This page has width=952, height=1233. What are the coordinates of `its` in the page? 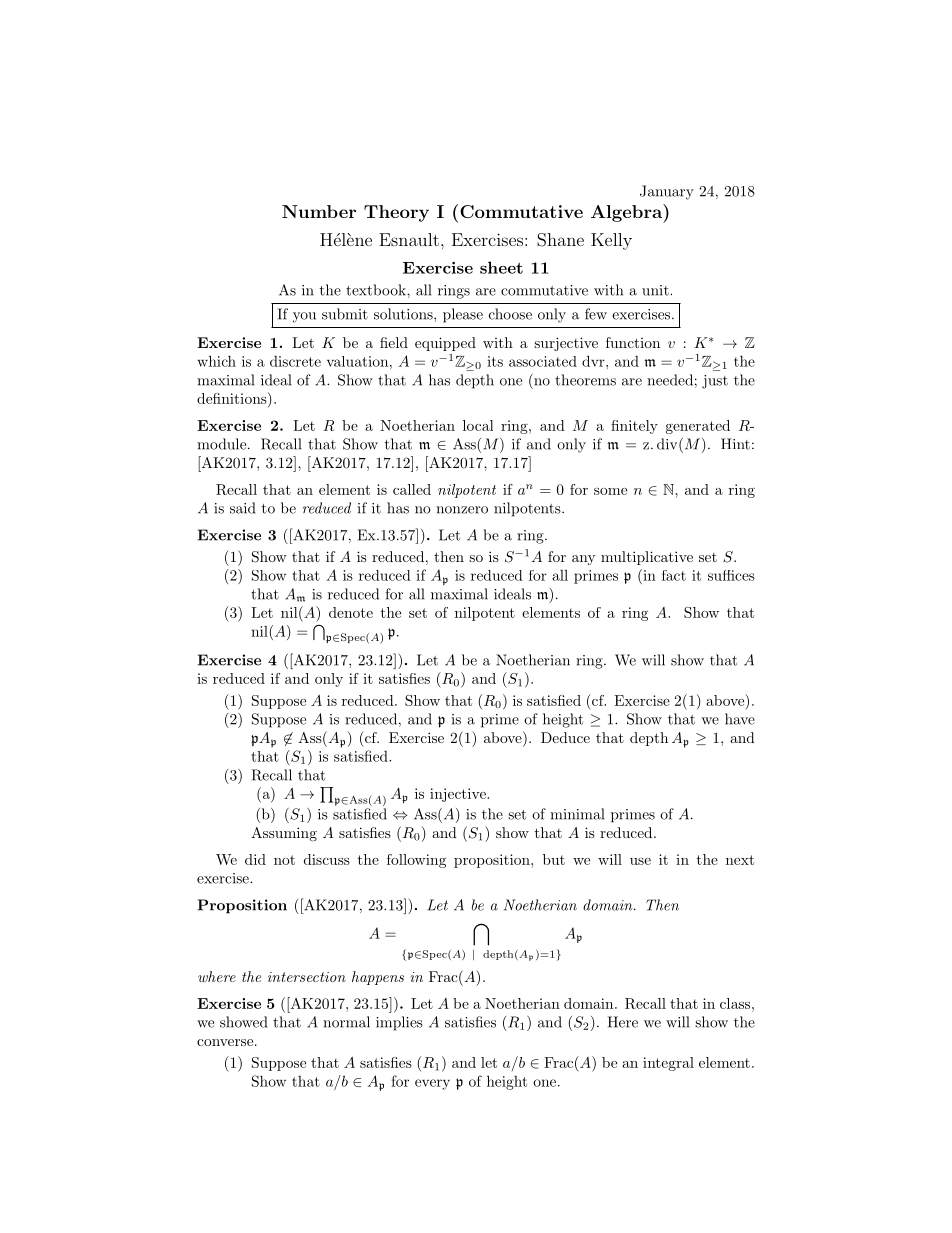 It's located at (495, 361).
